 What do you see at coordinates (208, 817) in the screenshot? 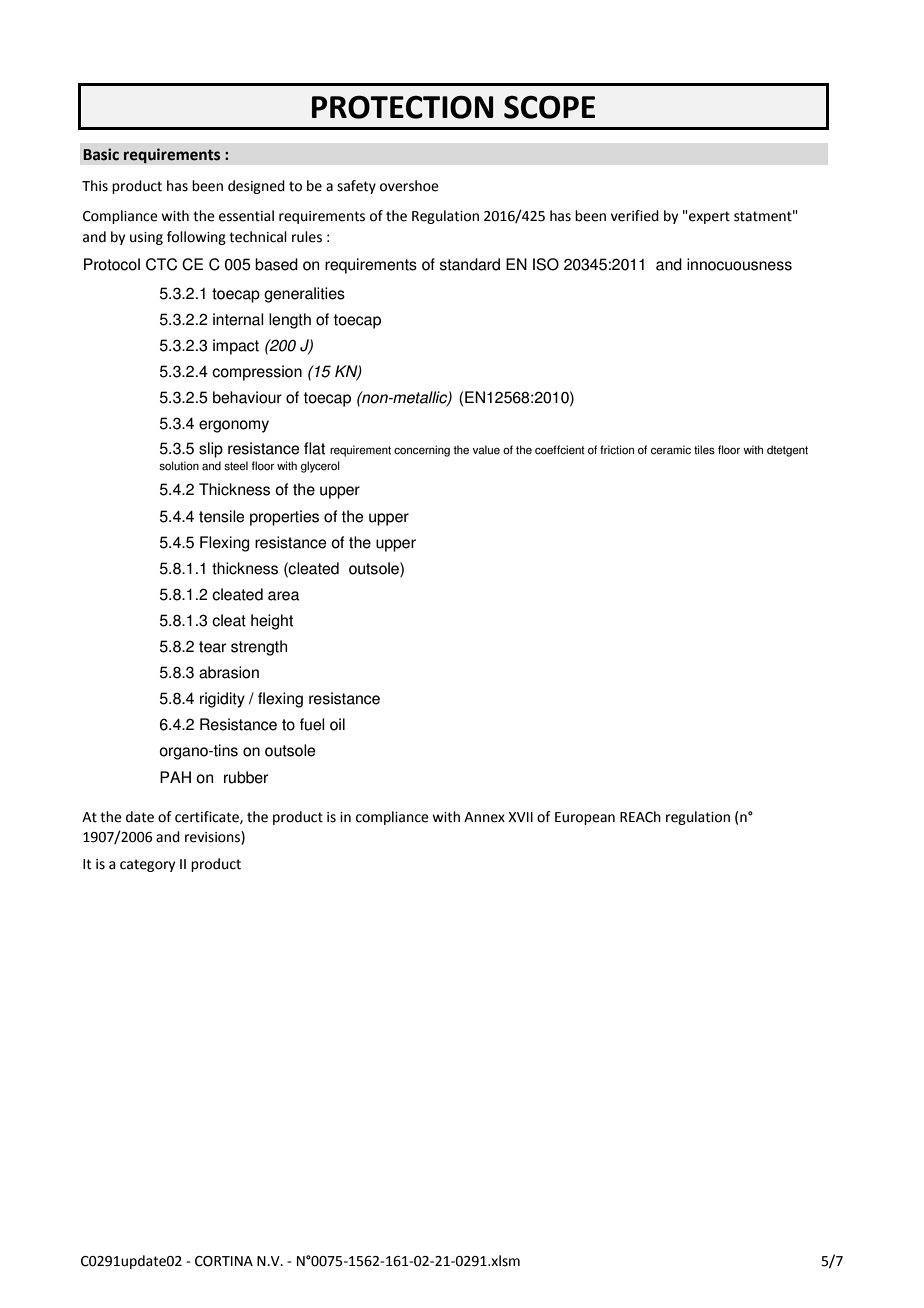
I see `certificate` at bounding box center [208, 817].
